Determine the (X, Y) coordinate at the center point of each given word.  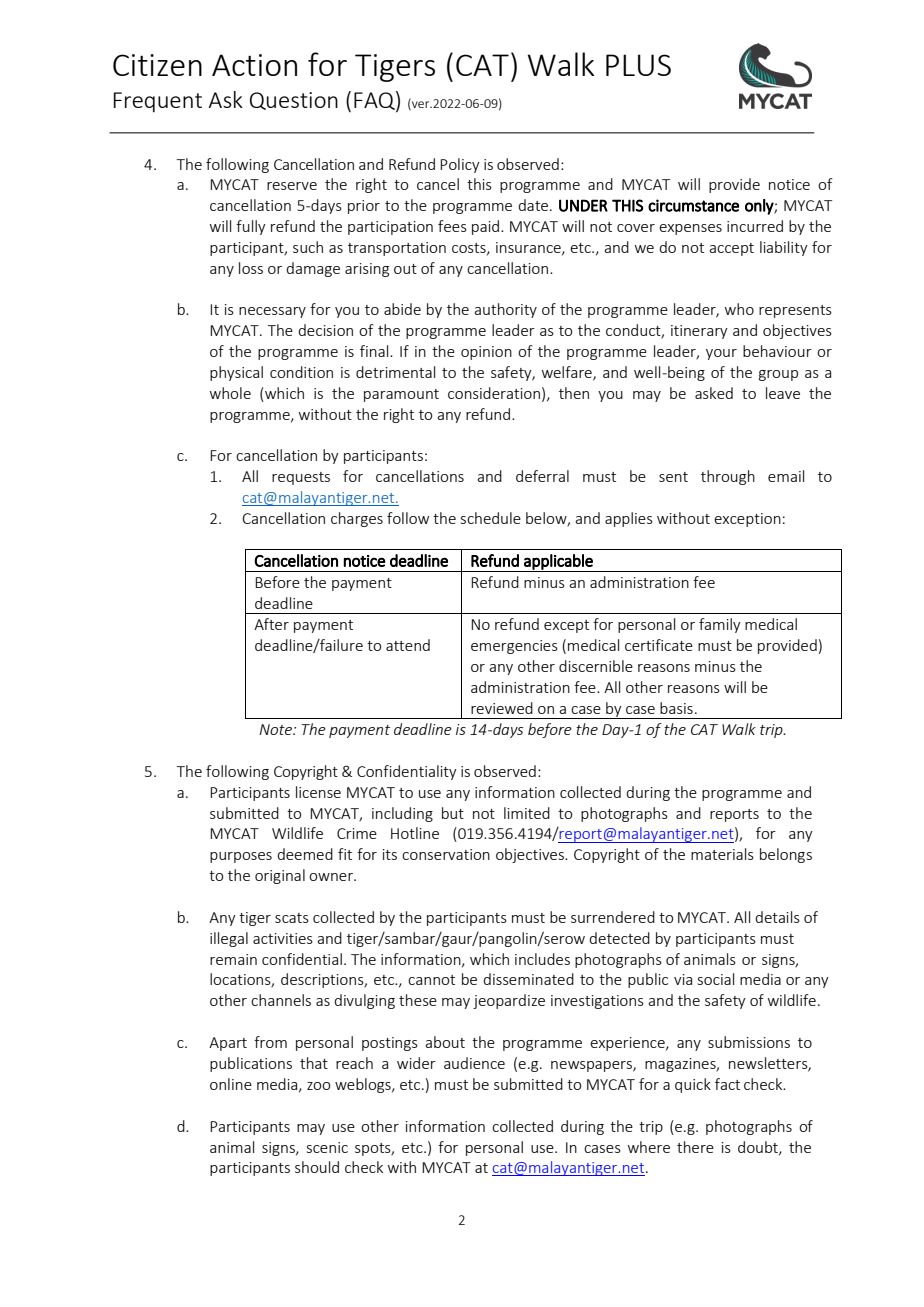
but (453, 813)
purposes (241, 857)
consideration (494, 393)
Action (254, 65)
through (728, 477)
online (231, 1084)
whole (230, 393)
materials (722, 854)
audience (474, 1063)
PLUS (638, 65)
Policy (460, 165)
